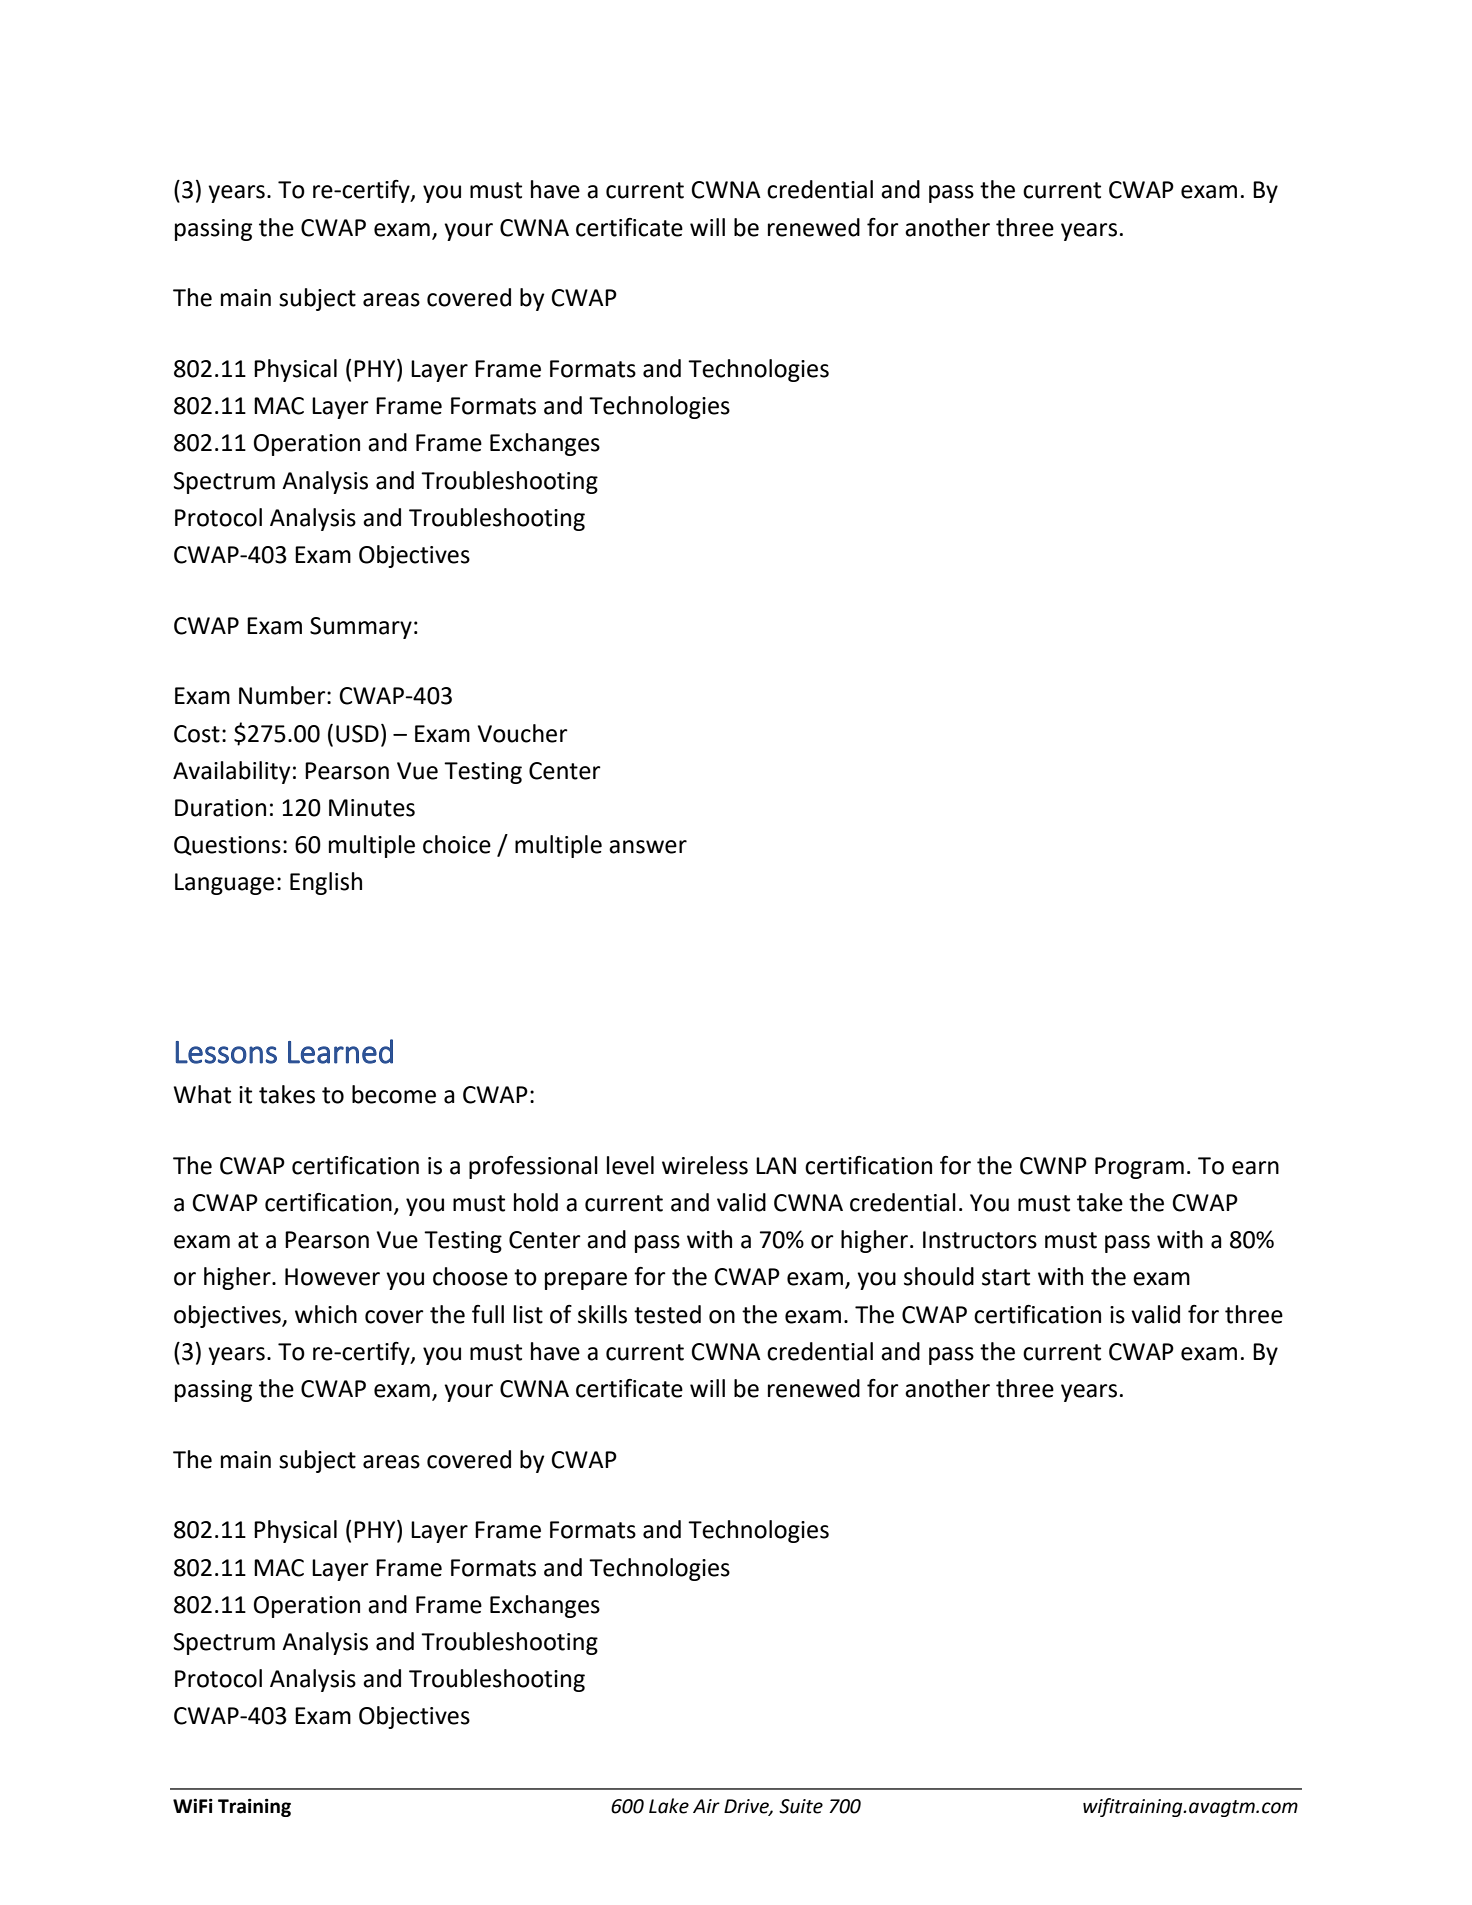 Image resolution: width=1472 pixels, height=1905 pixels. I want to click on answer, so click(648, 847).
